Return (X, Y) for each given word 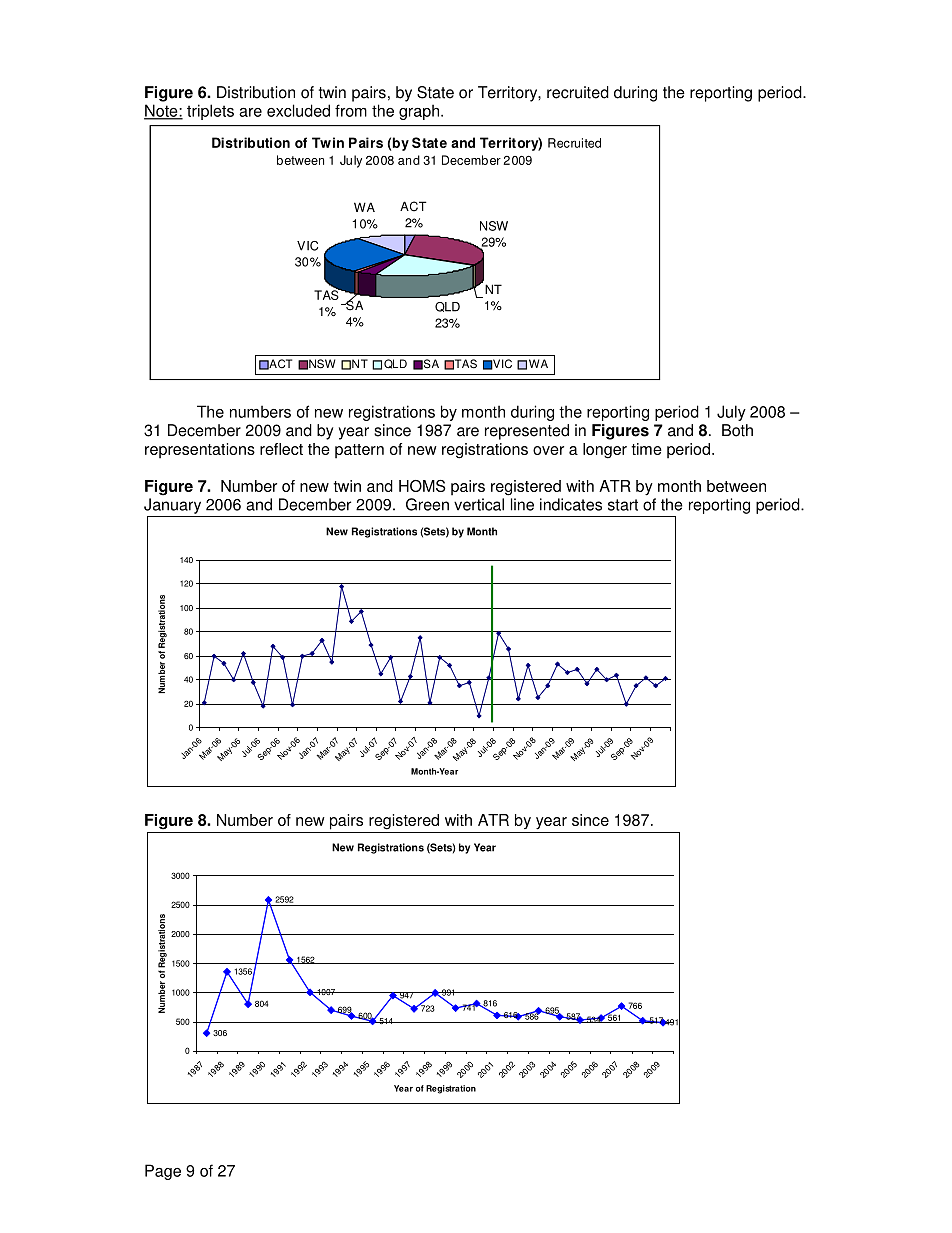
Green (427, 504)
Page (163, 1172)
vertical (479, 504)
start (623, 505)
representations (200, 450)
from (351, 110)
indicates (571, 504)
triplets (210, 112)
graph (419, 112)
